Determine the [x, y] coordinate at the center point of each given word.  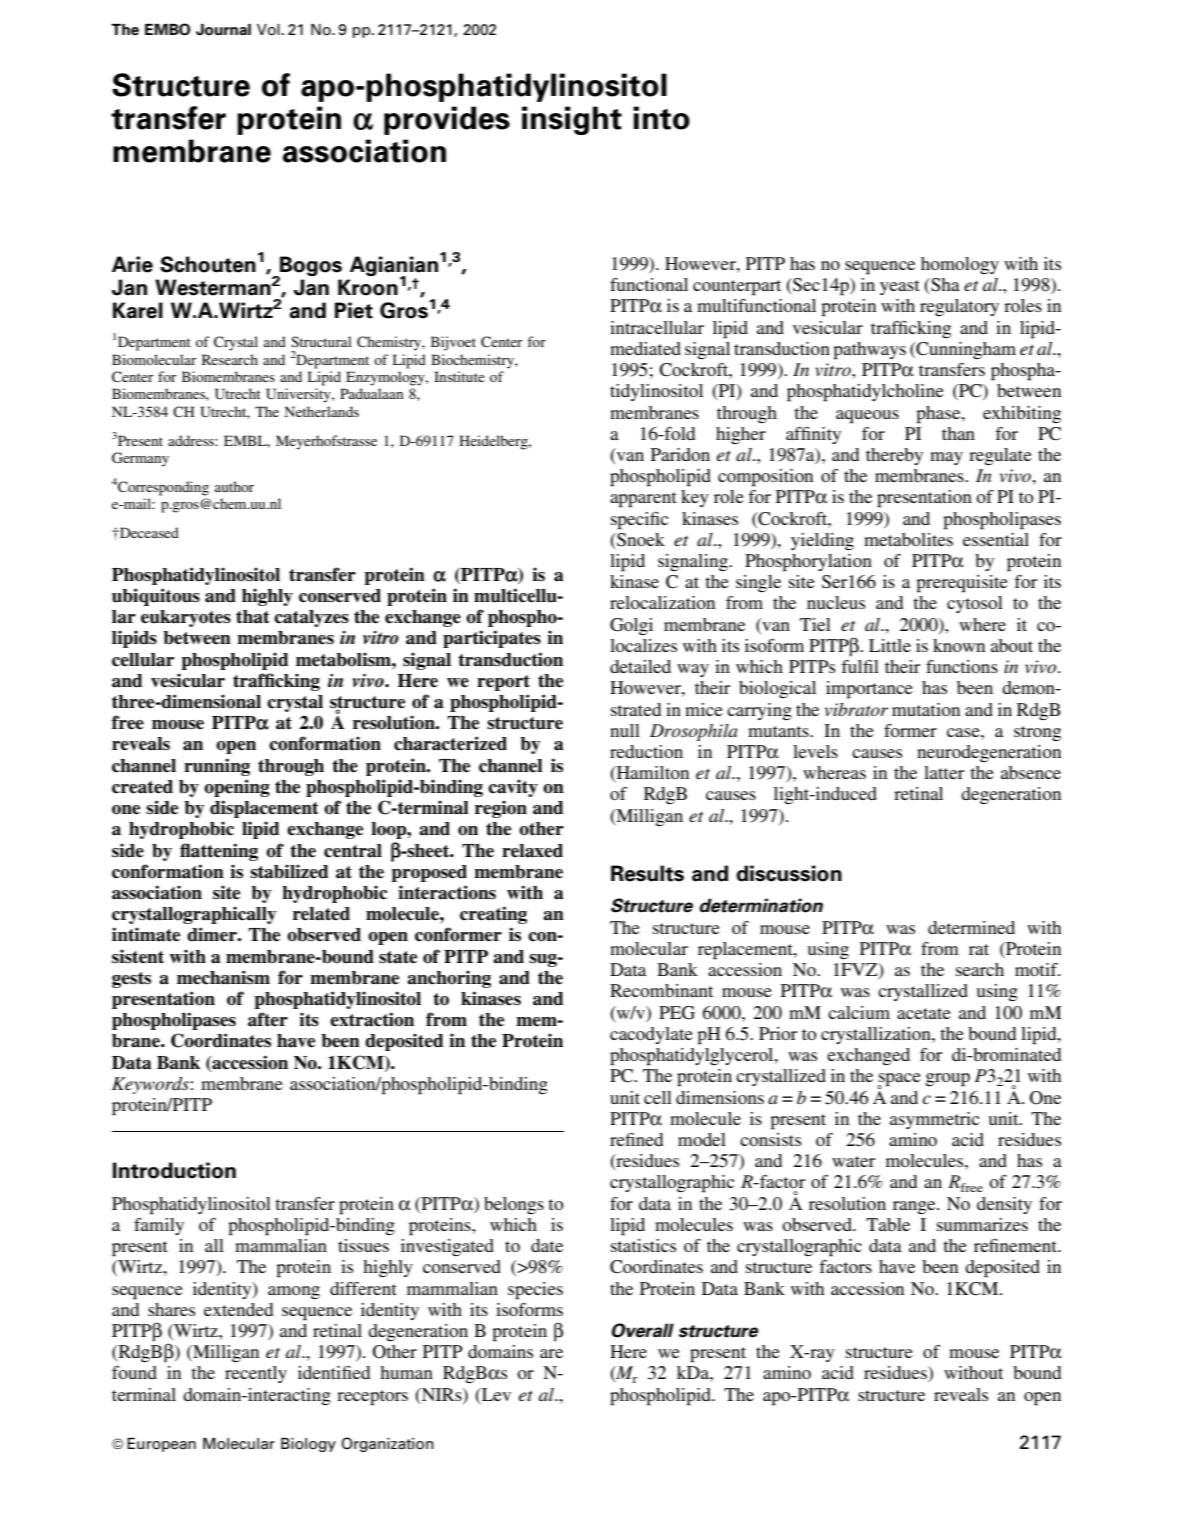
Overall [643, 1330]
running [217, 767]
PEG [677, 1013]
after [268, 1019]
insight [572, 120]
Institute [459, 376]
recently [256, 1374]
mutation [926, 709]
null [625, 730]
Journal [223, 30]
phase [939, 415]
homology [960, 265]
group [948, 1080]
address [192, 440]
